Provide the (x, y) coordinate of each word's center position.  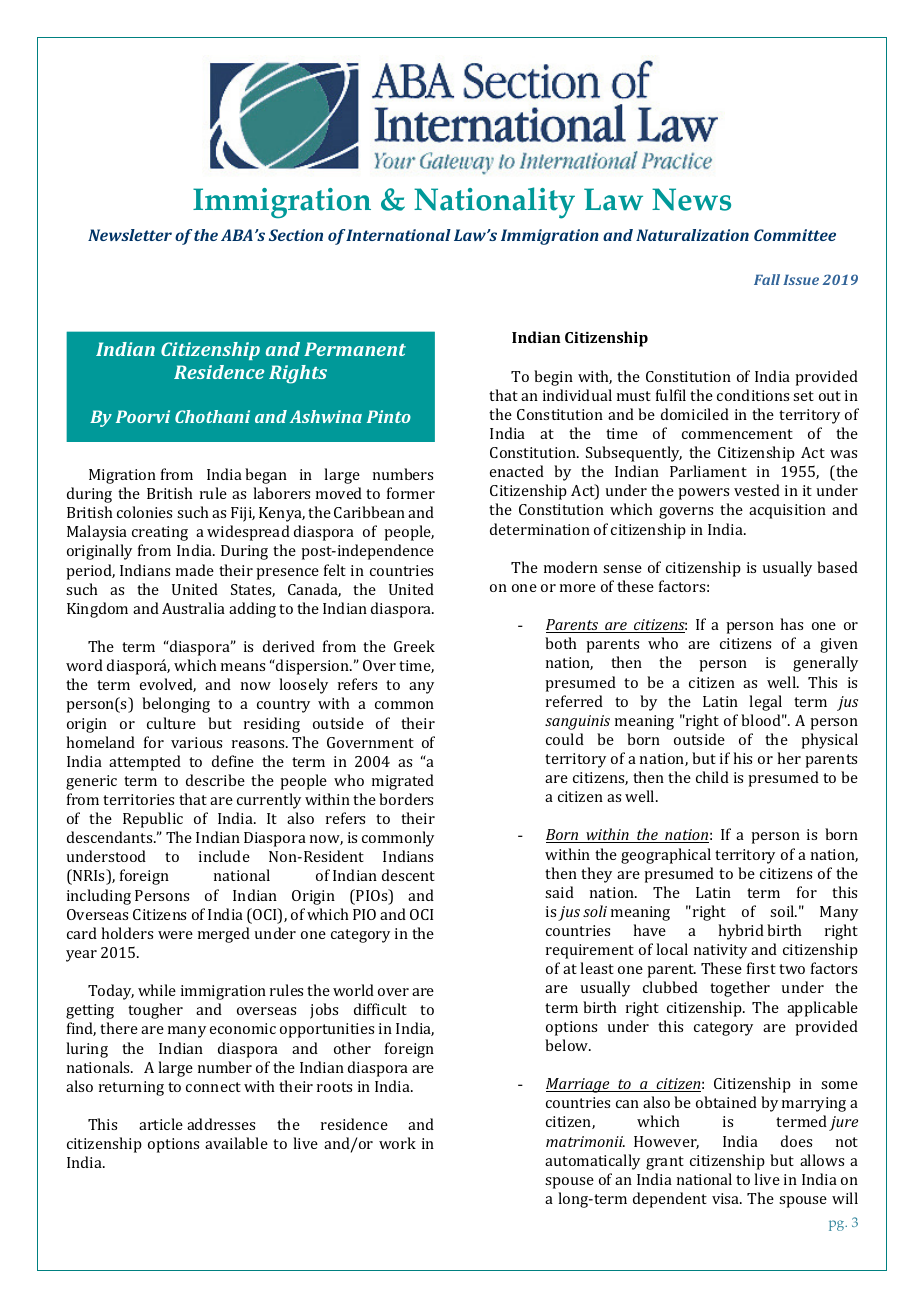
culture (171, 723)
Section (296, 235)
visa (727, 1198)
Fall (767, 279)
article (161, 1124)
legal (765, 703)
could (565, 739)
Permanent (355, 349)
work (397, 1143)
